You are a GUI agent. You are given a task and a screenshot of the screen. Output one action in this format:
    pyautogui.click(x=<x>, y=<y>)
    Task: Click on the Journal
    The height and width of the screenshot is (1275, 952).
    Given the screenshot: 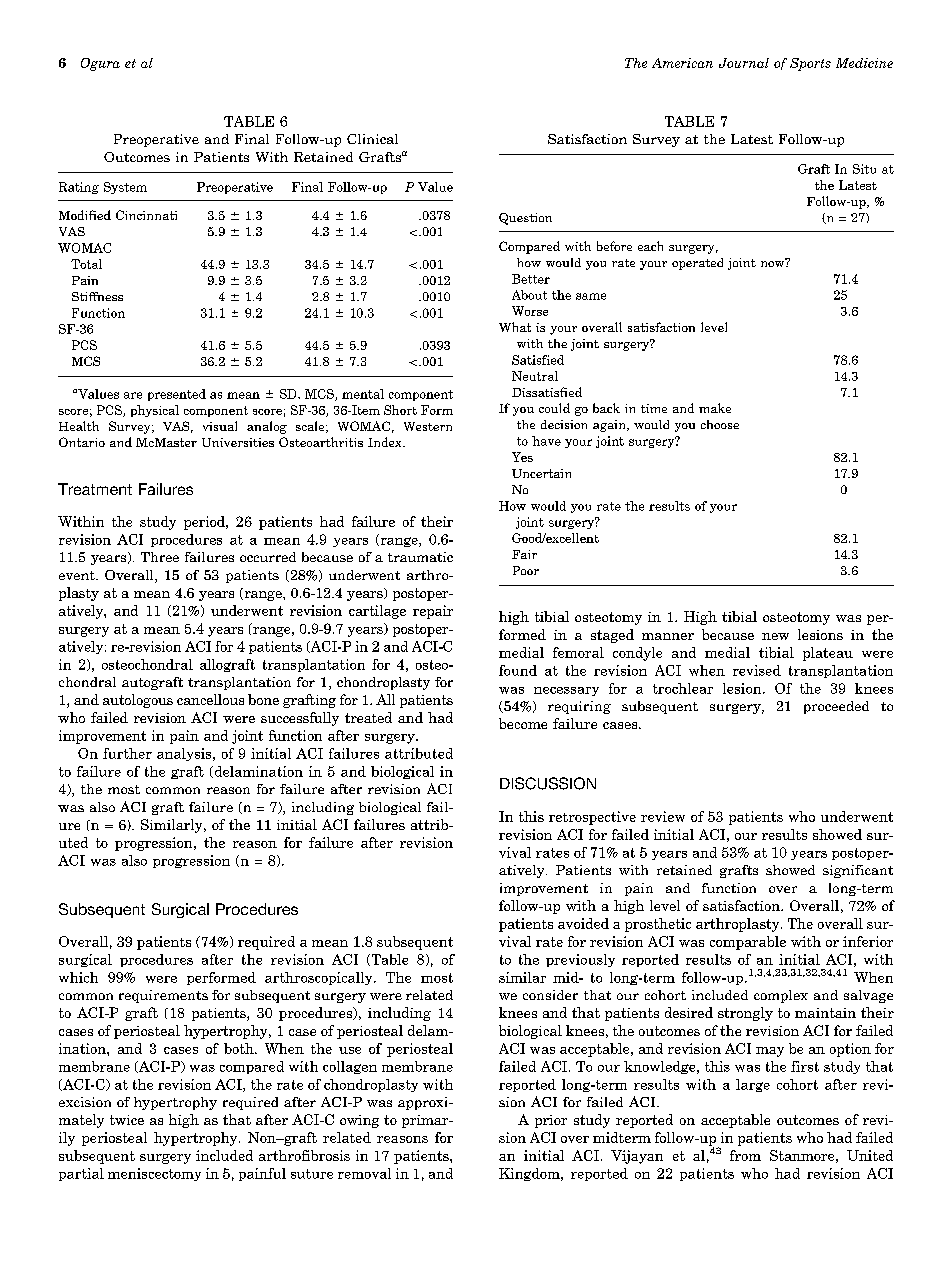 What is the action you would take?
    pyautogui.click(x=744, y=63)
